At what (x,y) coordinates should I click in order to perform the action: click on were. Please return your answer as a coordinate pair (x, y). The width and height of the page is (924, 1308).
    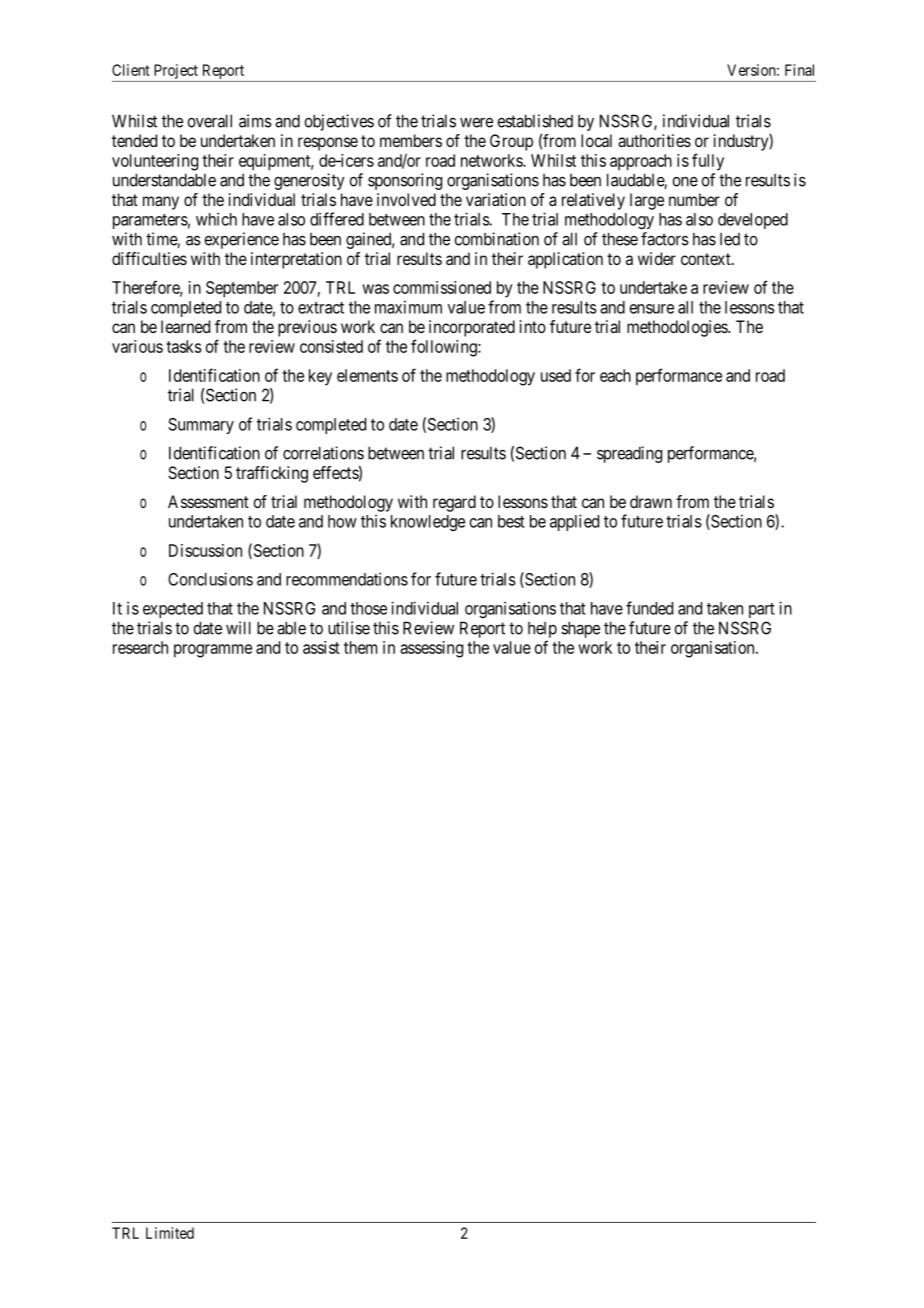
    Looking at the image, I should click on (476, 122).
